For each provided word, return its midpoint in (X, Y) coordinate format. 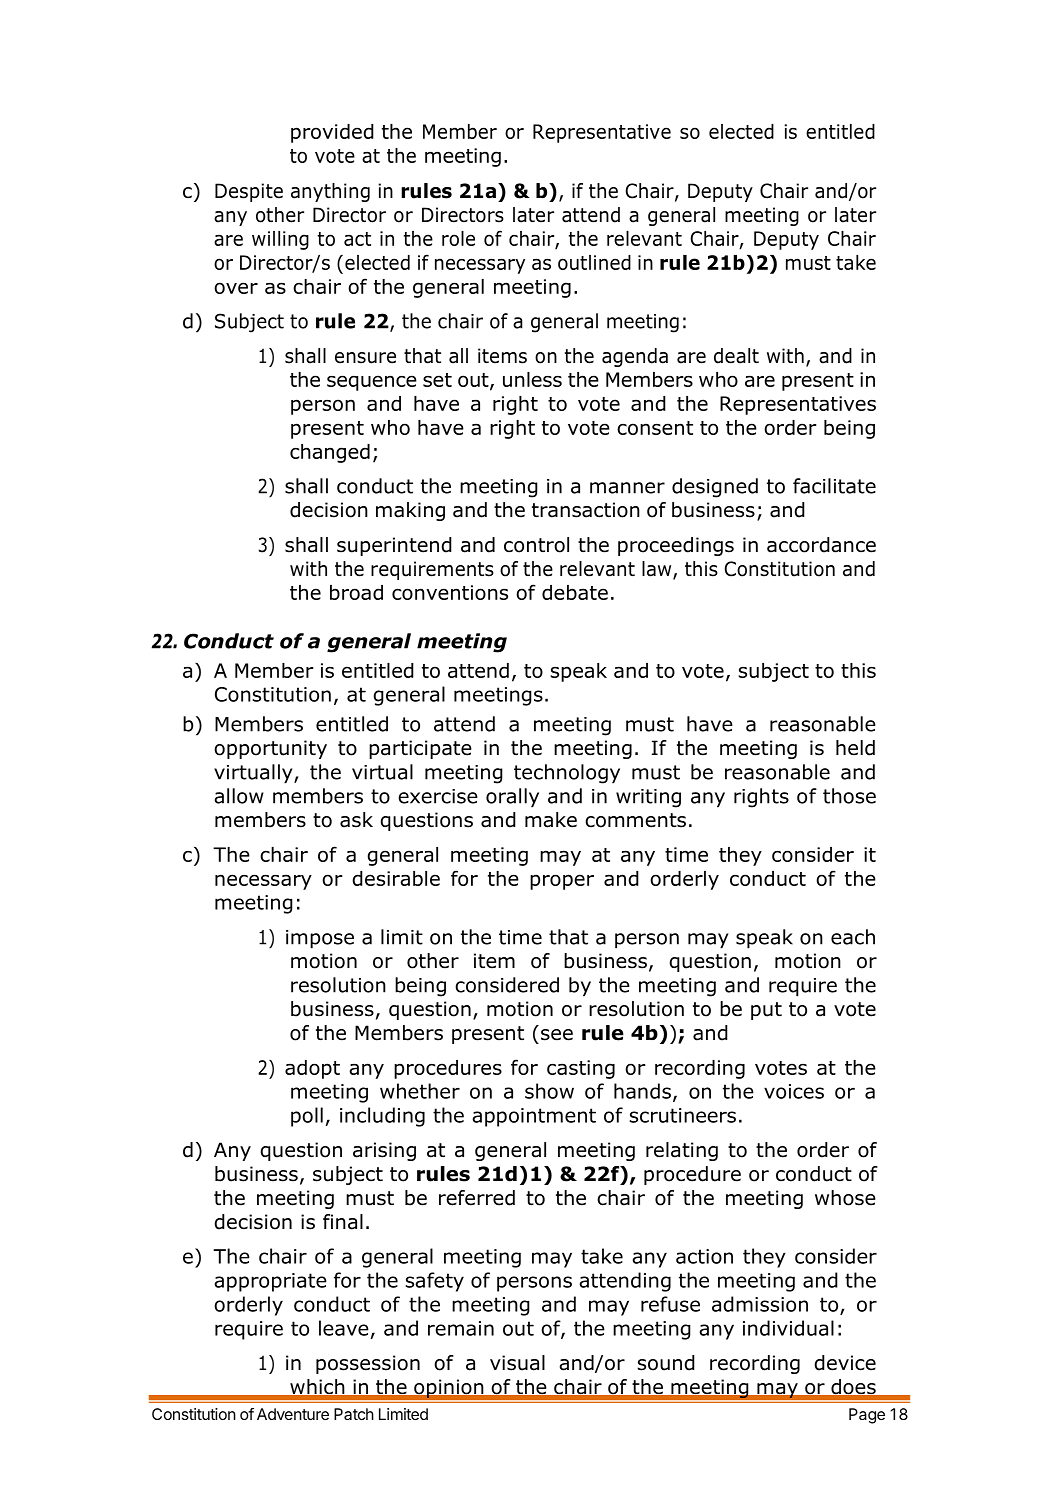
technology (567, 774)
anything (330, 192)
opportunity (270, 749)
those (849, 796)
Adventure (293, 1414)
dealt (736, 356)
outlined (594, 262)
